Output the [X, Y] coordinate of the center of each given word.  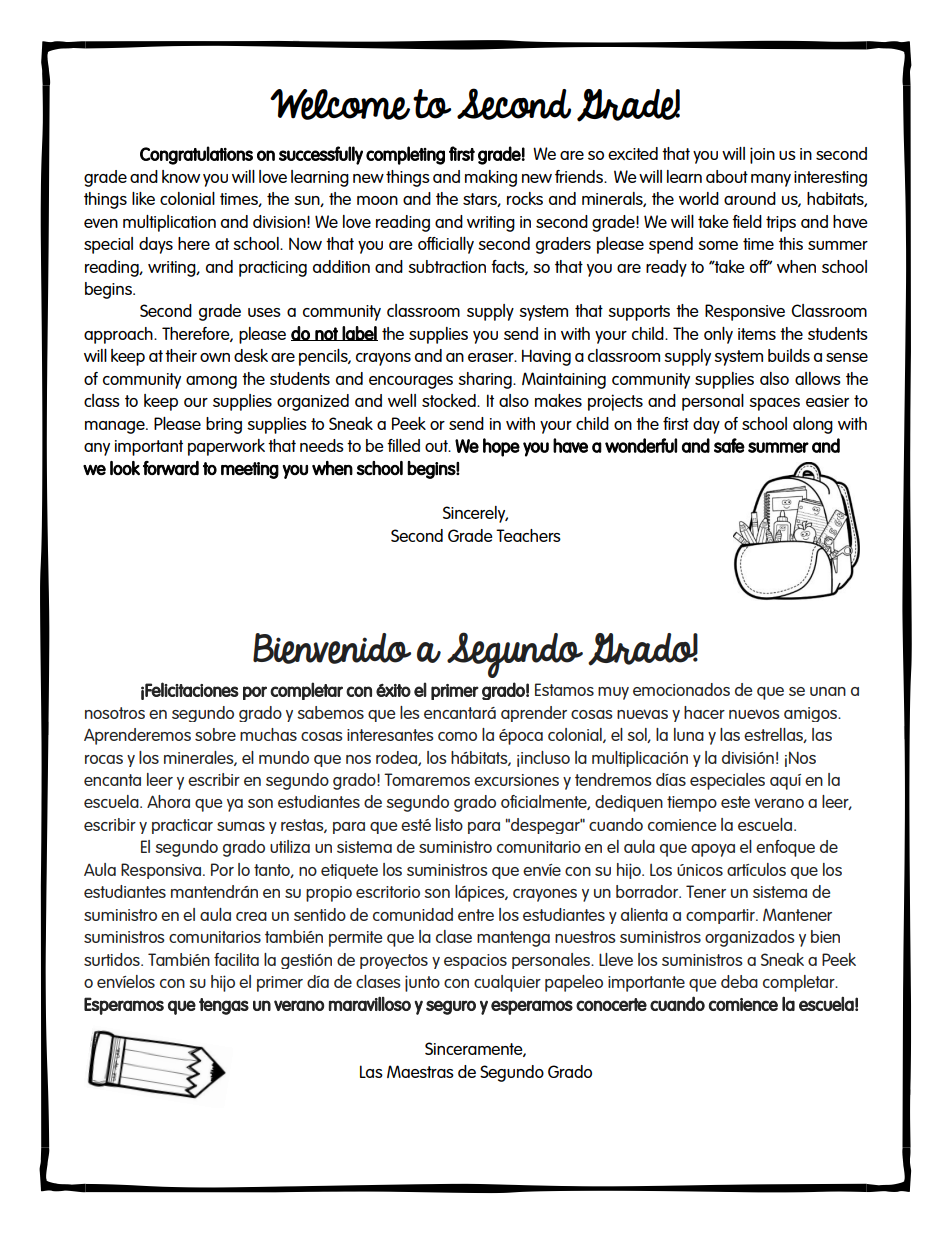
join [762, 155]
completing [405, 155]
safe [729, 445]
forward [171, 468]
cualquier [507, 983]
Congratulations [196, 155]
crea [251, 916]
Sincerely [475, 514]
